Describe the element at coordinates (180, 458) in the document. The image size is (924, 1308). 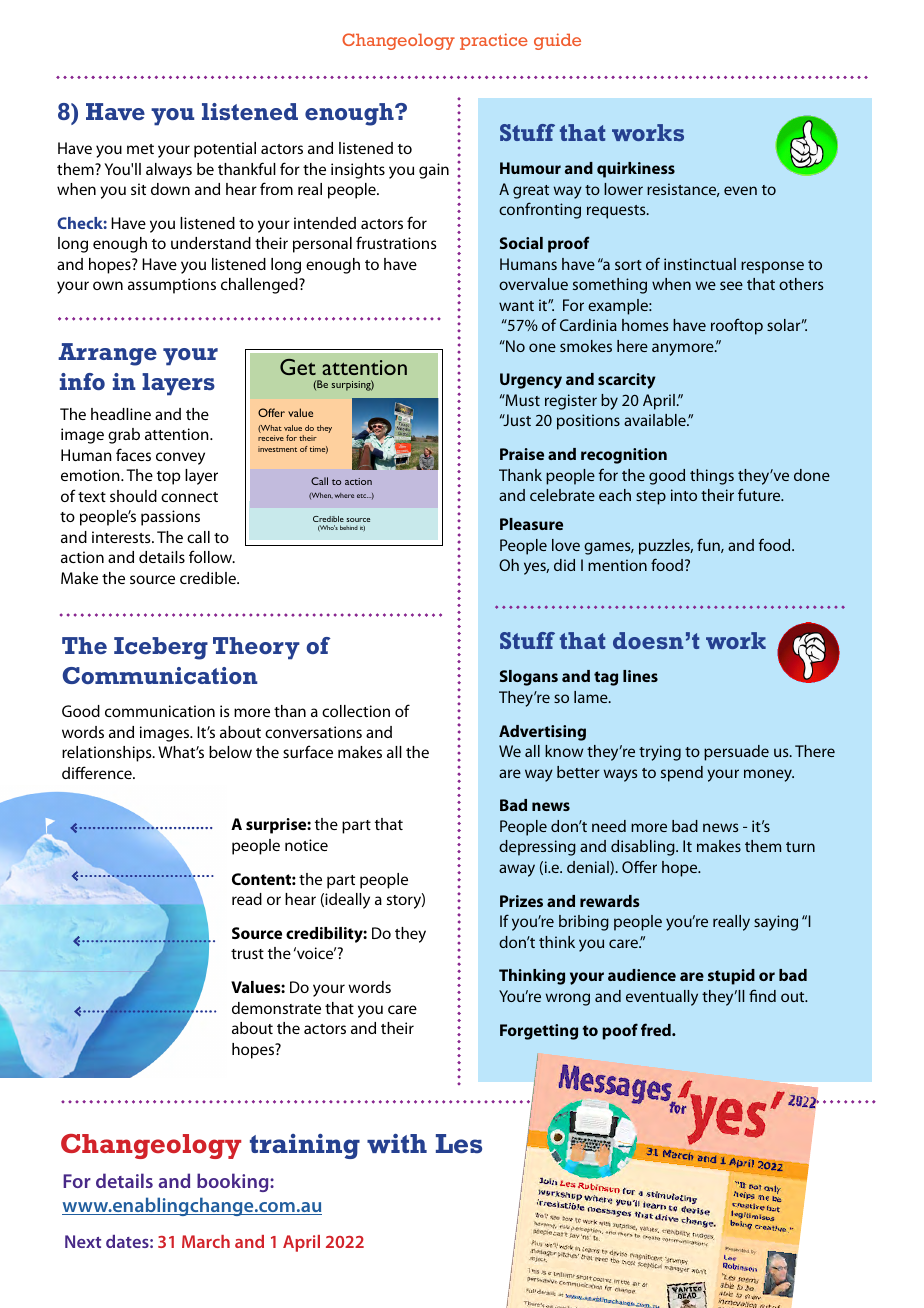
I see `convey` at that location.
